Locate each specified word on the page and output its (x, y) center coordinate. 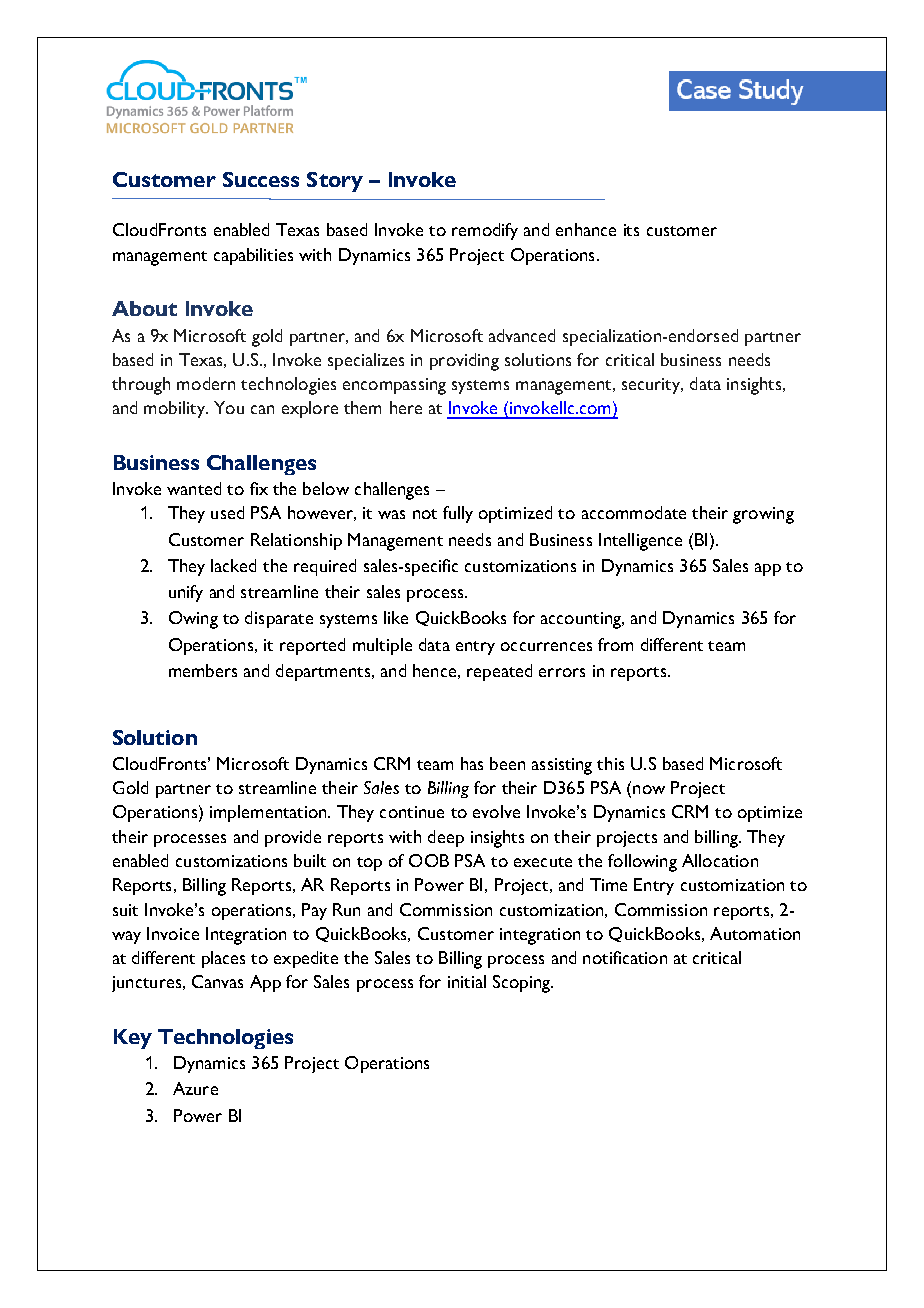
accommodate (634, 512)
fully (458, 514)
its (631, 230)
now (649, 789)
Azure (195, 1088)
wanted (194, 488)
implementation (269, 813)
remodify (485, 231)
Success (261, 179)
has (472, 763)
